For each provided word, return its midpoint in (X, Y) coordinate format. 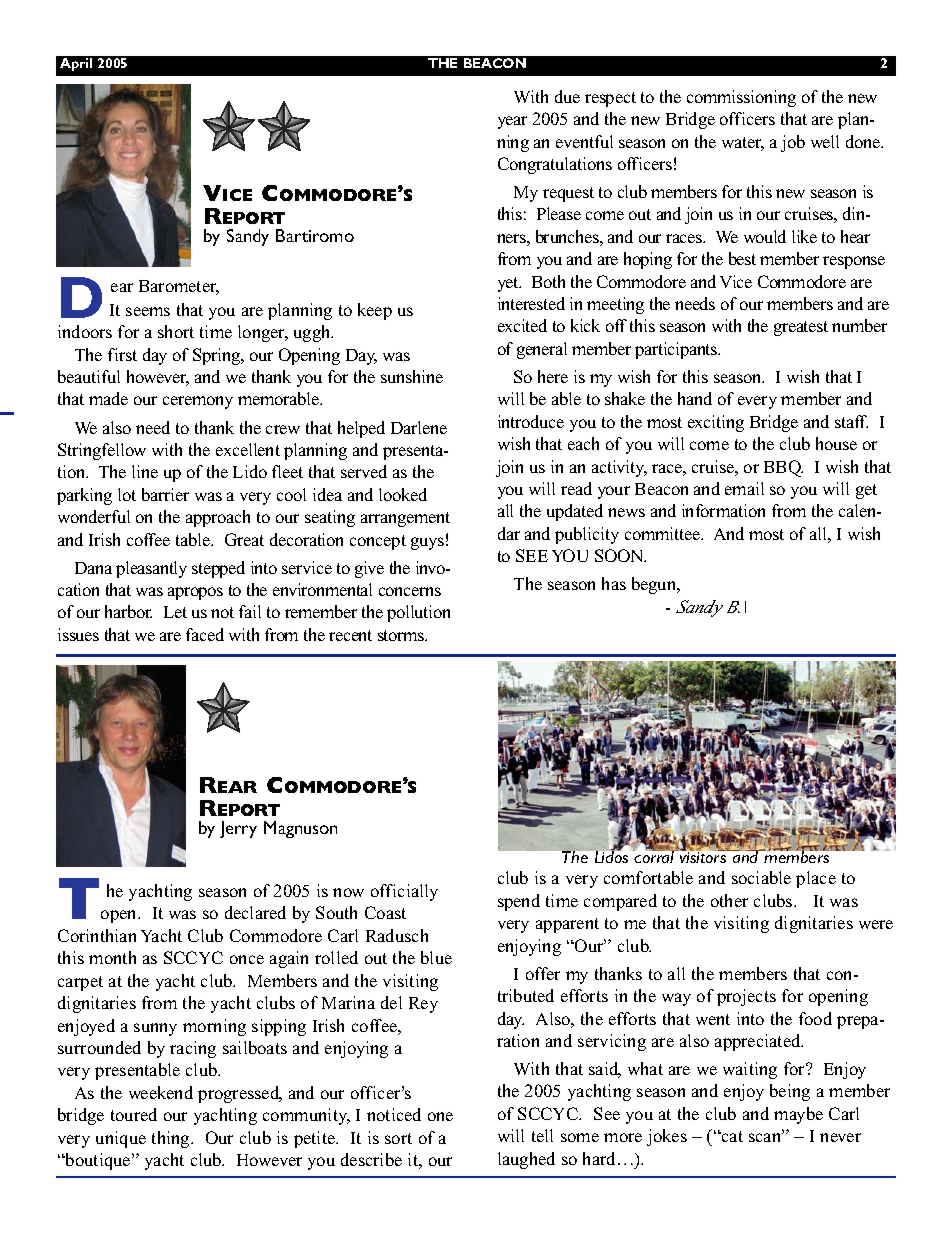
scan (766, 1137)
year (512, 122)
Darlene (419, 427)
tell (542, 1135)
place (816, 879)
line (145, 471)
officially (404, 892)
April (76, 64)
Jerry (238, 829)
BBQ (783, 468)
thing (172, 1139)
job (793, 143)
